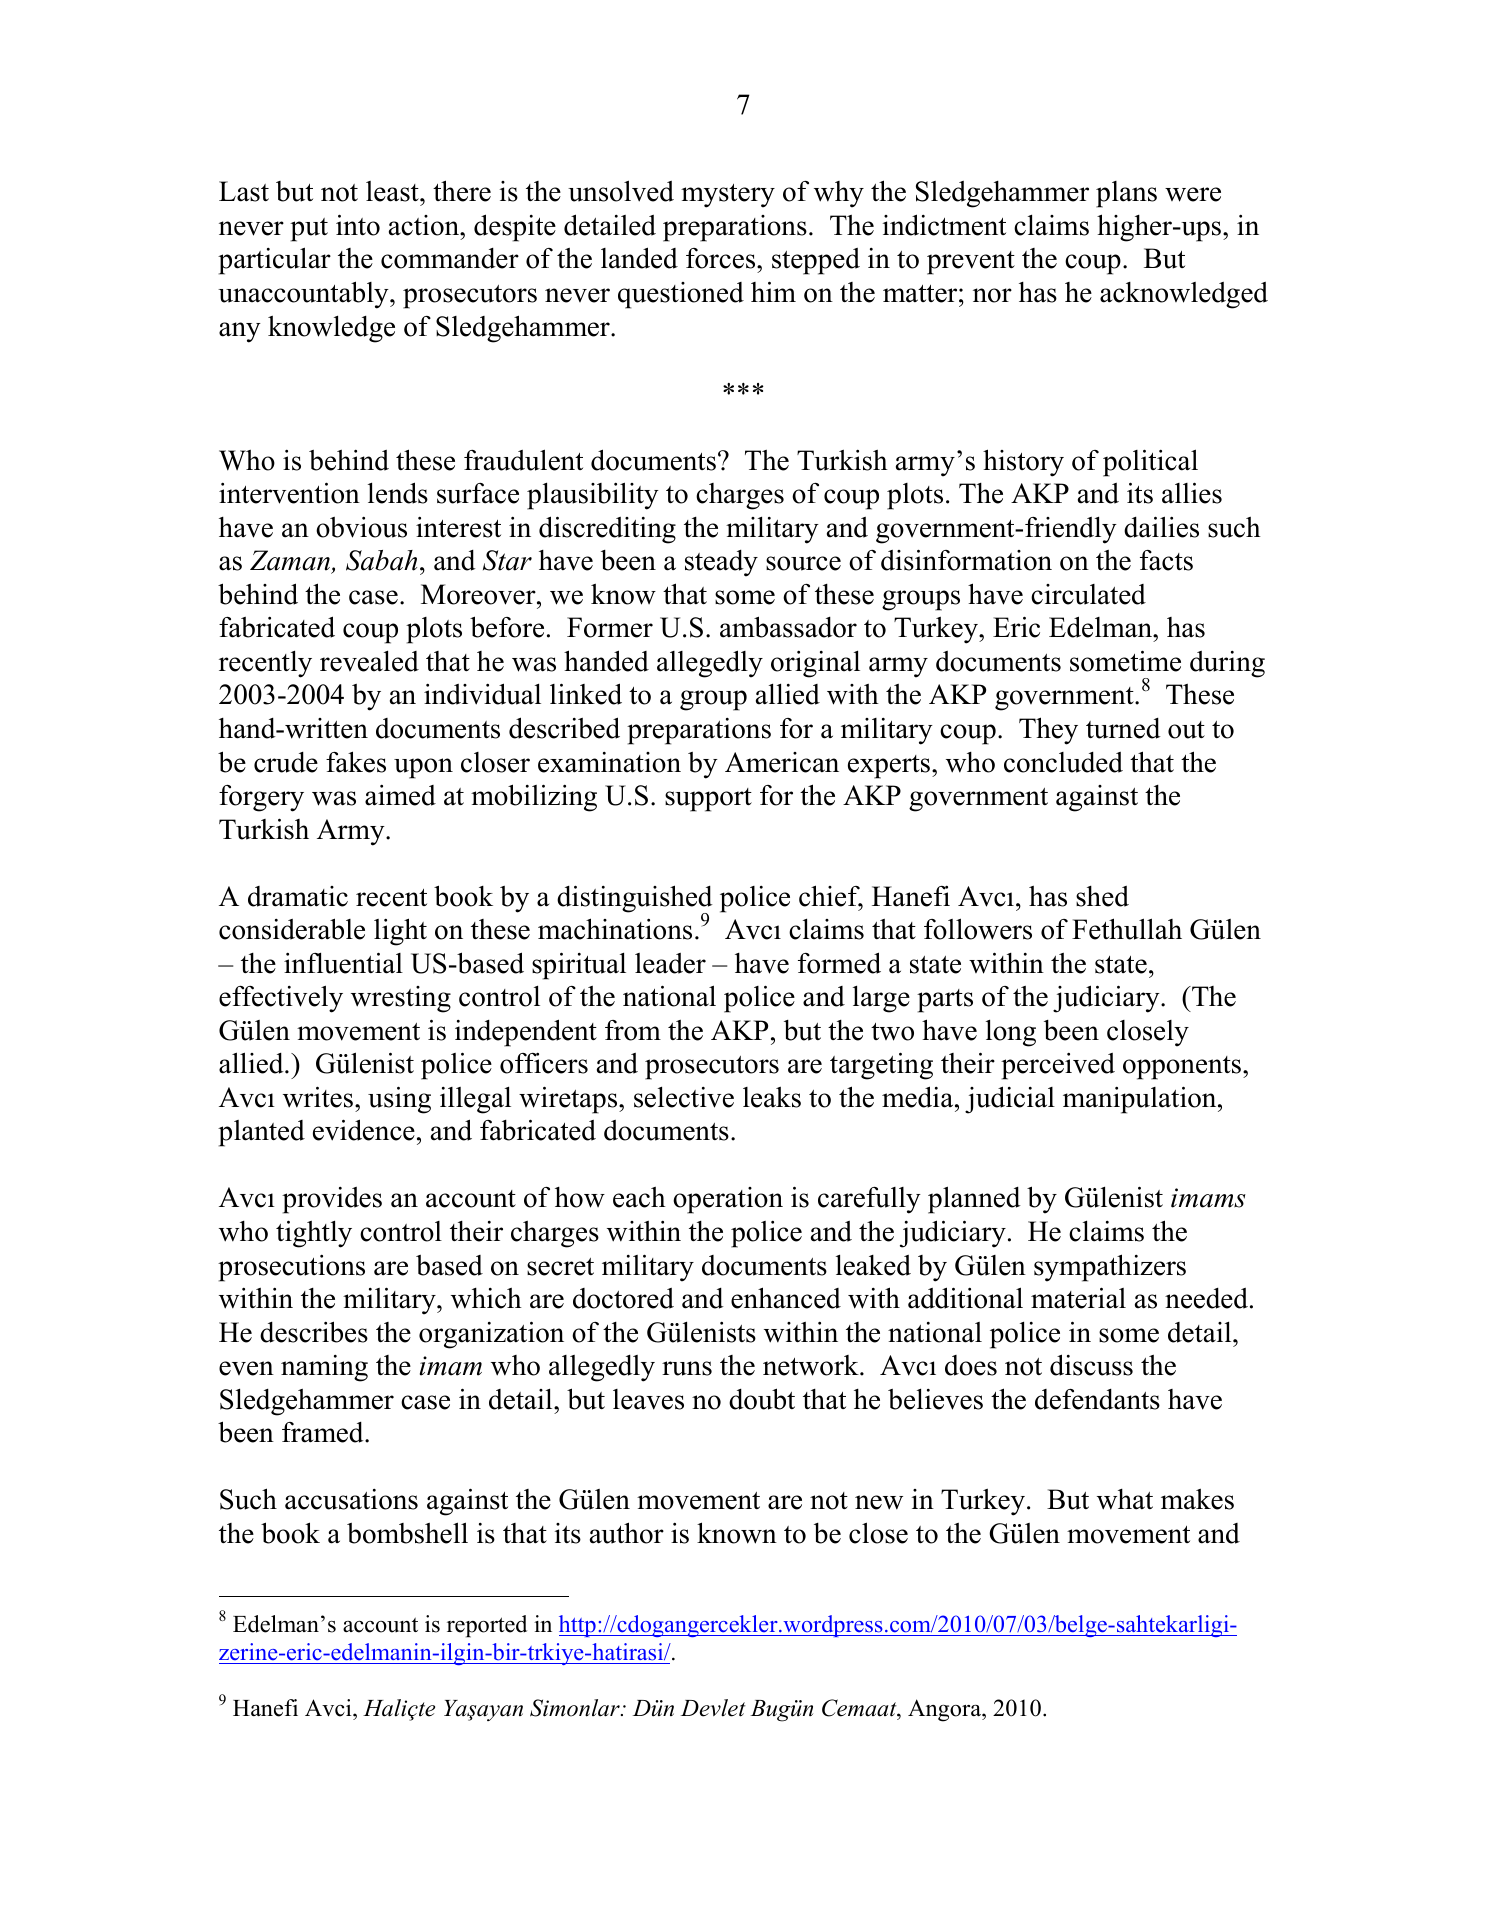 This image has height=1925, width=1487. I want to click on reported, so click(487, 1626).
